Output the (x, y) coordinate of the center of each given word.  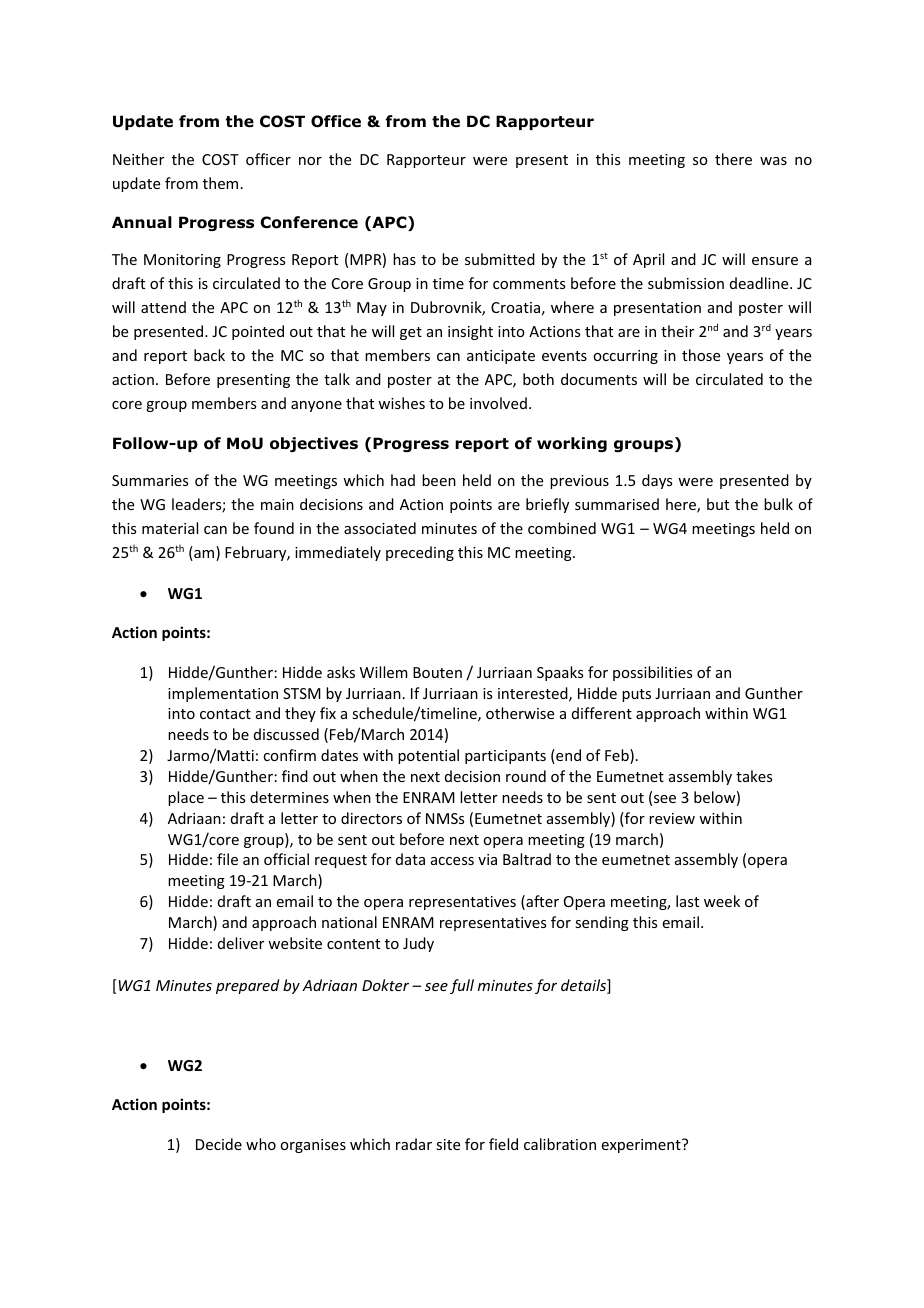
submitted (500, 259)
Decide (219, 1144)
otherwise (520, 713)
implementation (223, 694)
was (773, 161)
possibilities (652, 673)
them (220, 183)
